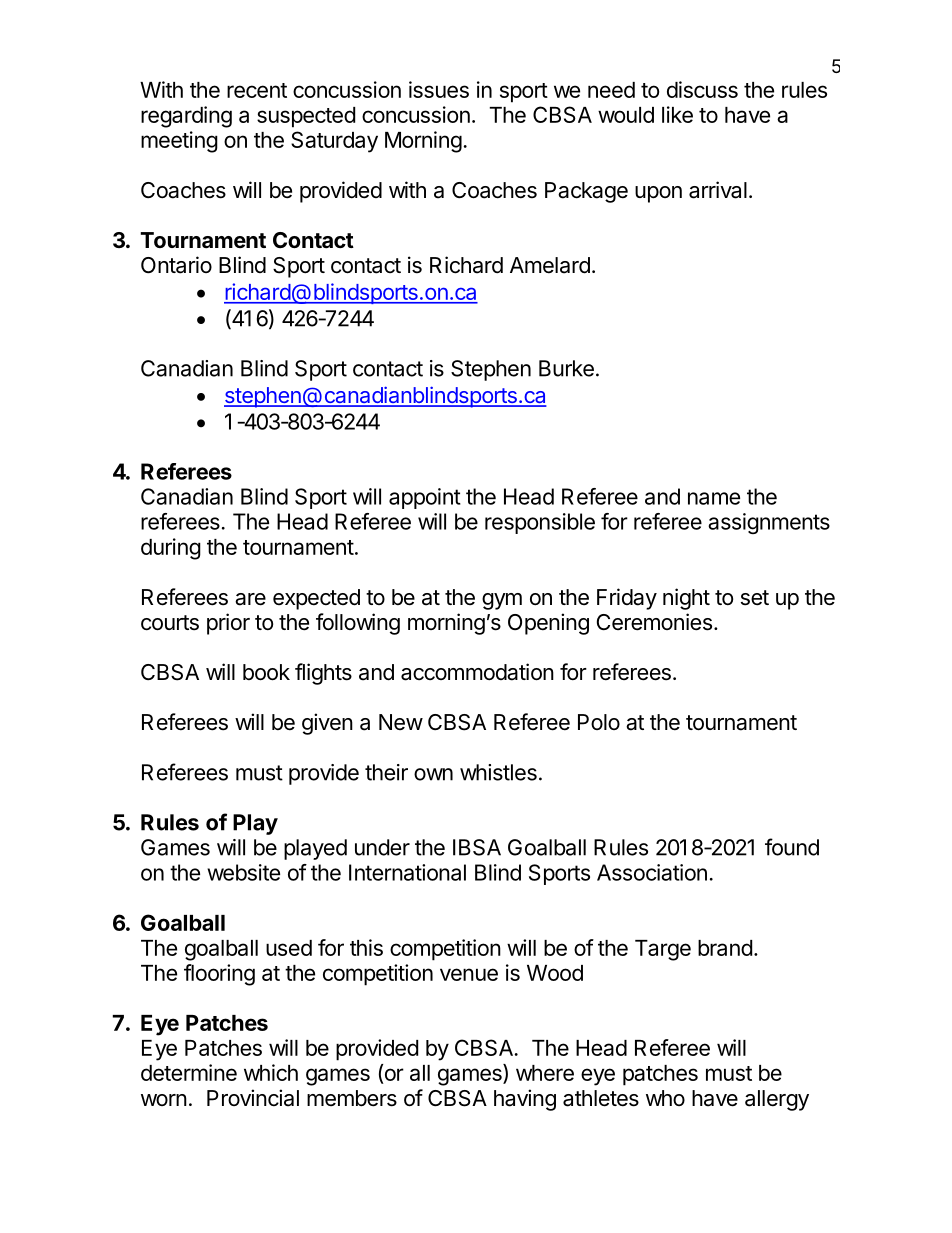  What do you see at coordinates (257, 90) in the document?
I see `recent` at bounding box center [257, 90].
